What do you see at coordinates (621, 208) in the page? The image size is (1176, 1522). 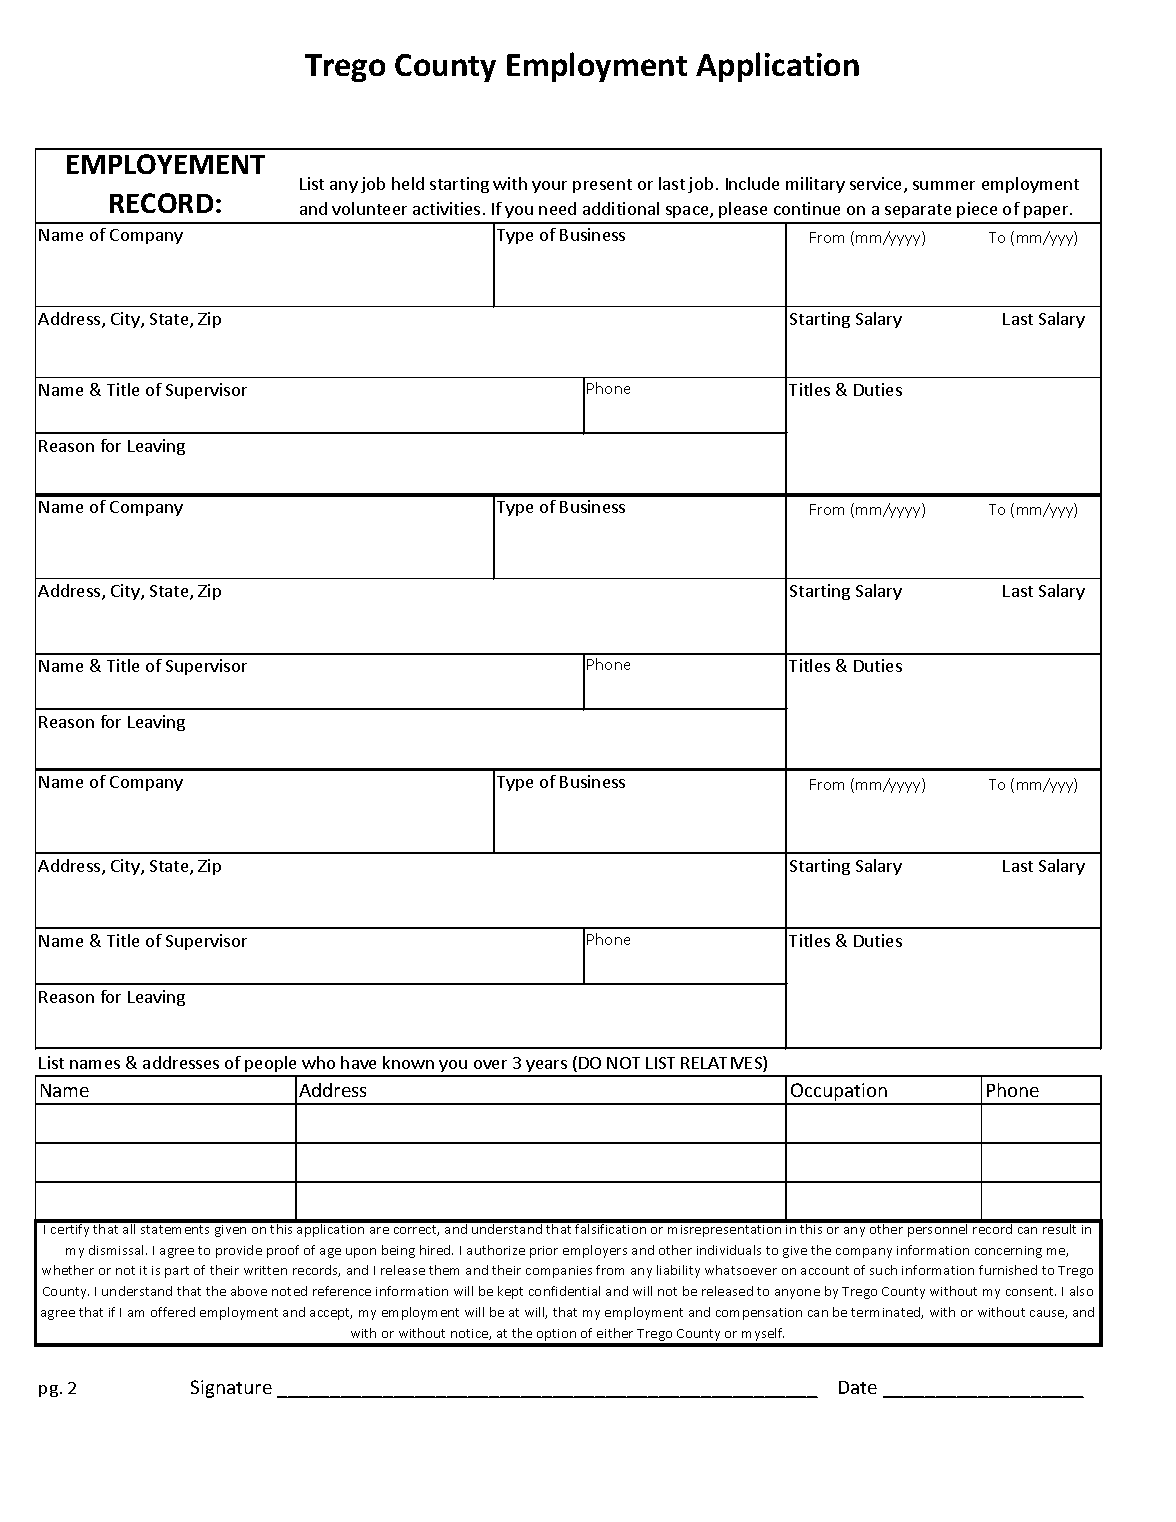 I see `additional` at bounding box center [621, 208].
